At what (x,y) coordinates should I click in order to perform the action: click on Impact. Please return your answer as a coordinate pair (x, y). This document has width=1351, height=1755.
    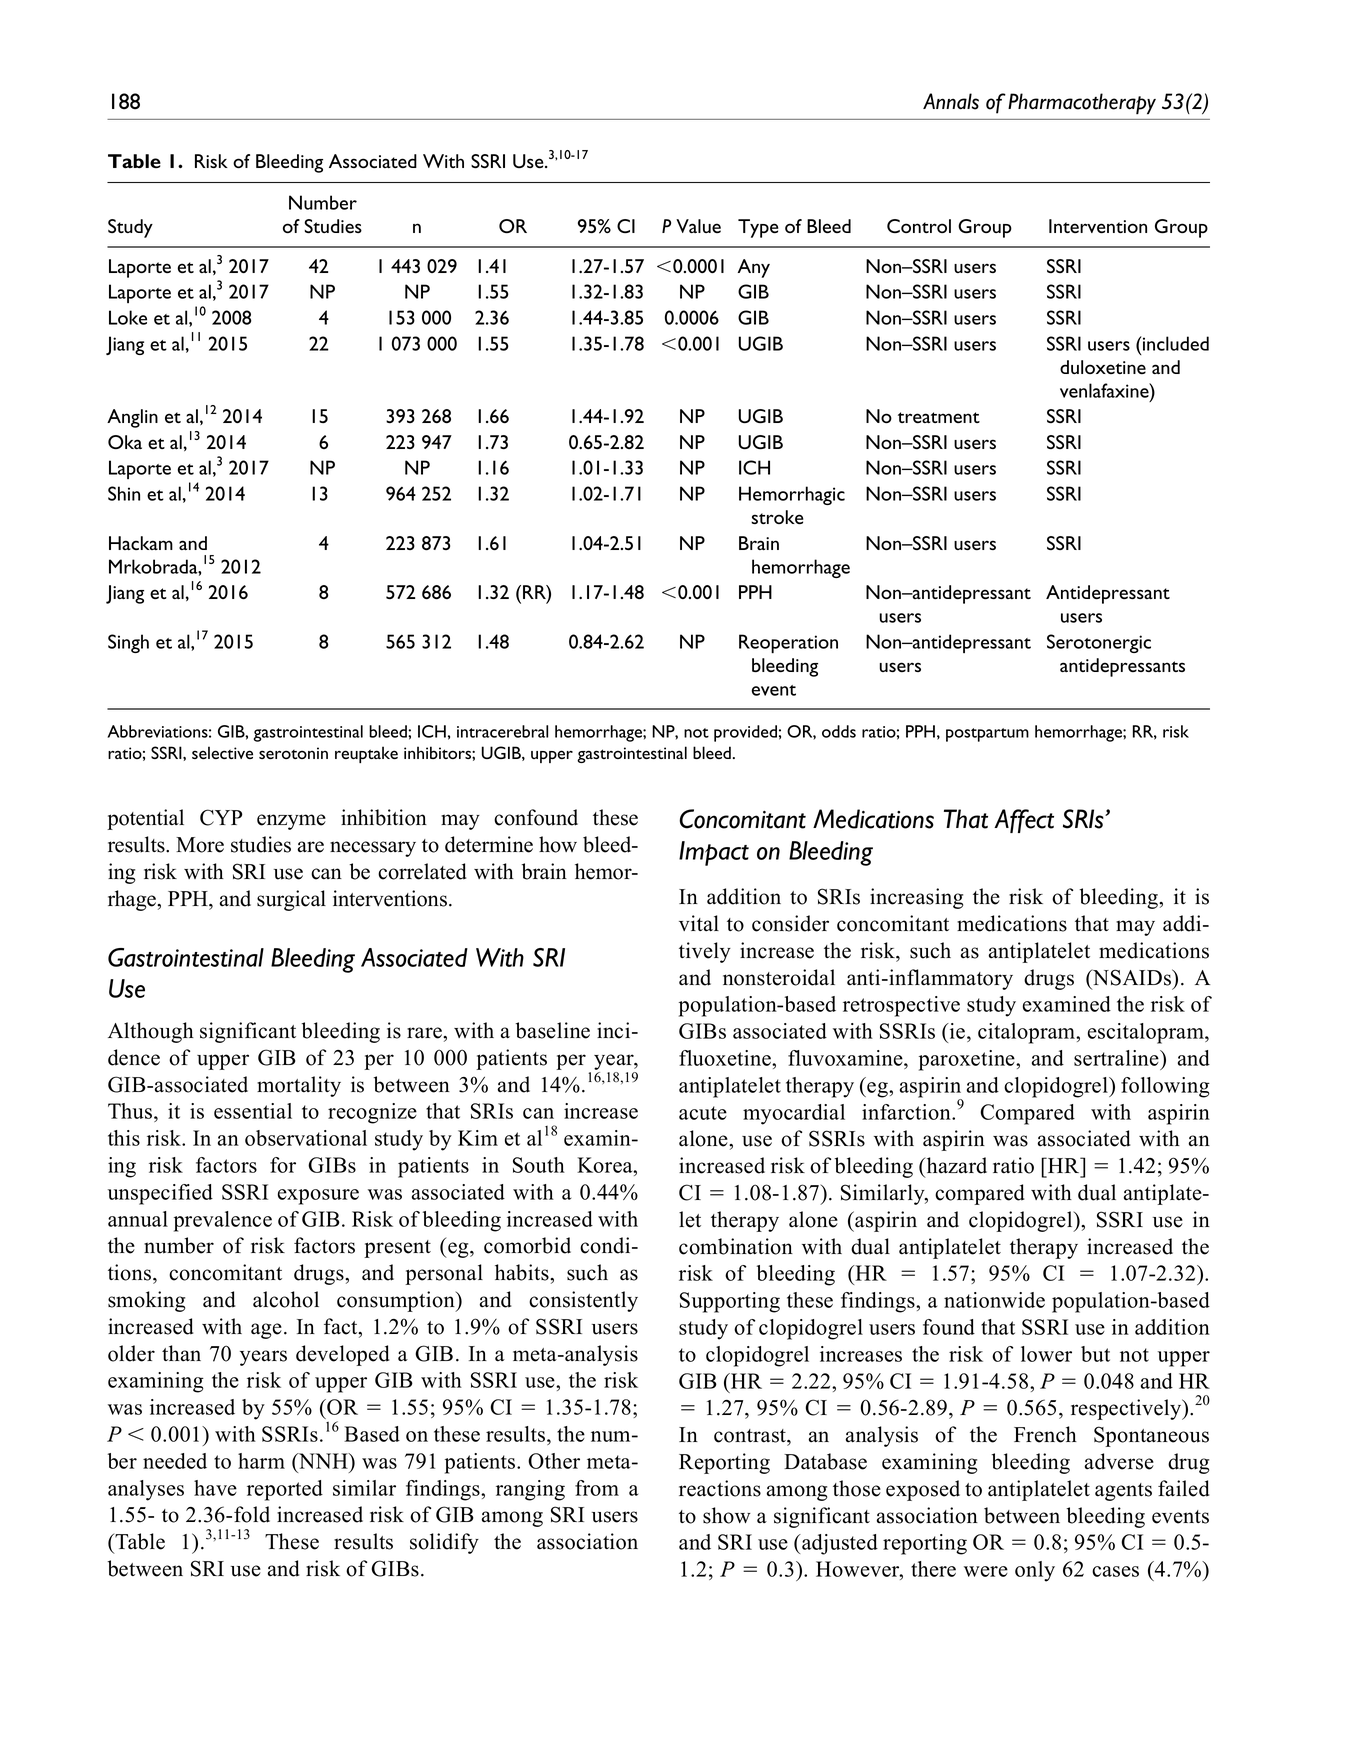
    Looking at the image, I should click on (714, 853).
